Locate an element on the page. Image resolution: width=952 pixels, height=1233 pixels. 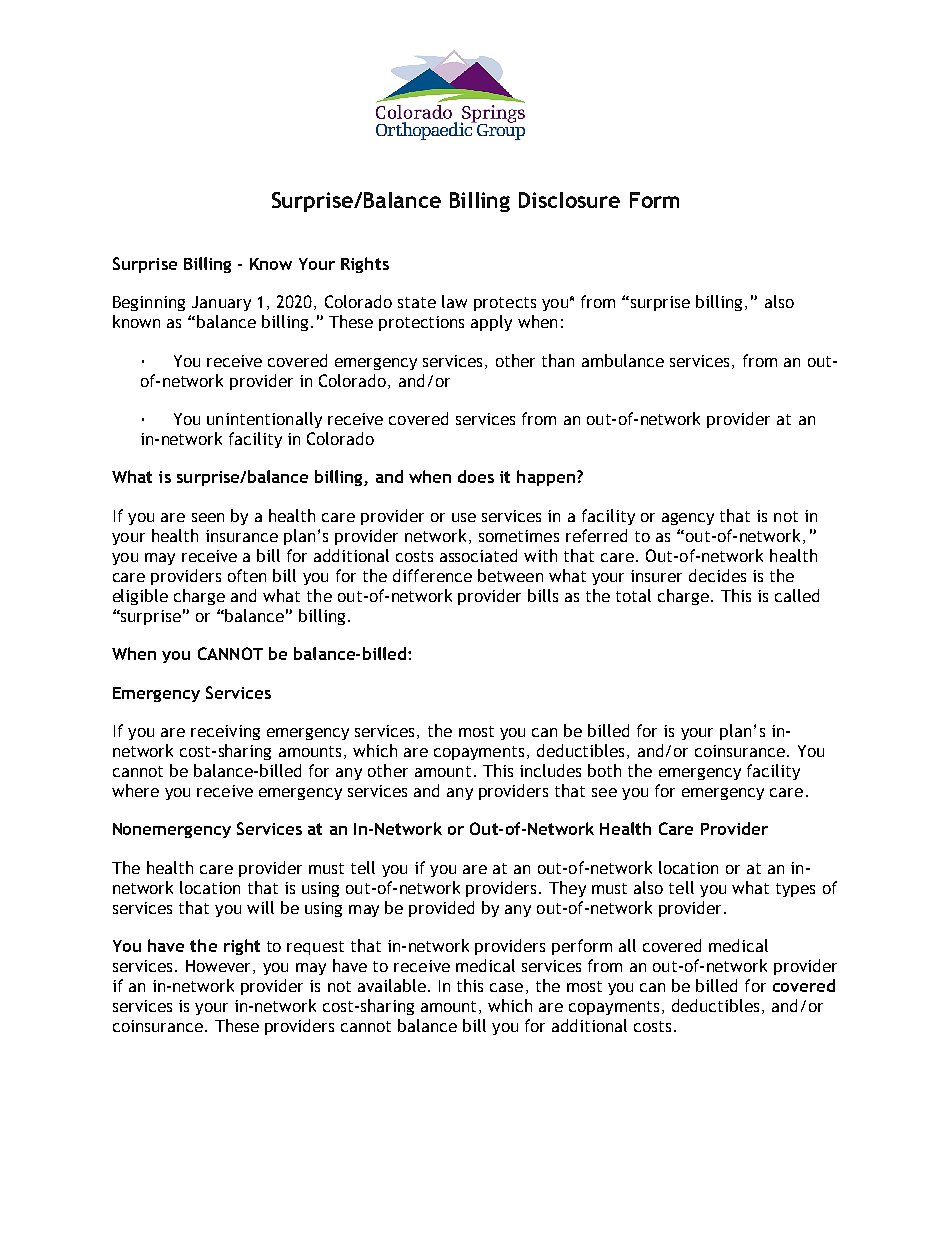
decides is located at coordinates (717, 575).
